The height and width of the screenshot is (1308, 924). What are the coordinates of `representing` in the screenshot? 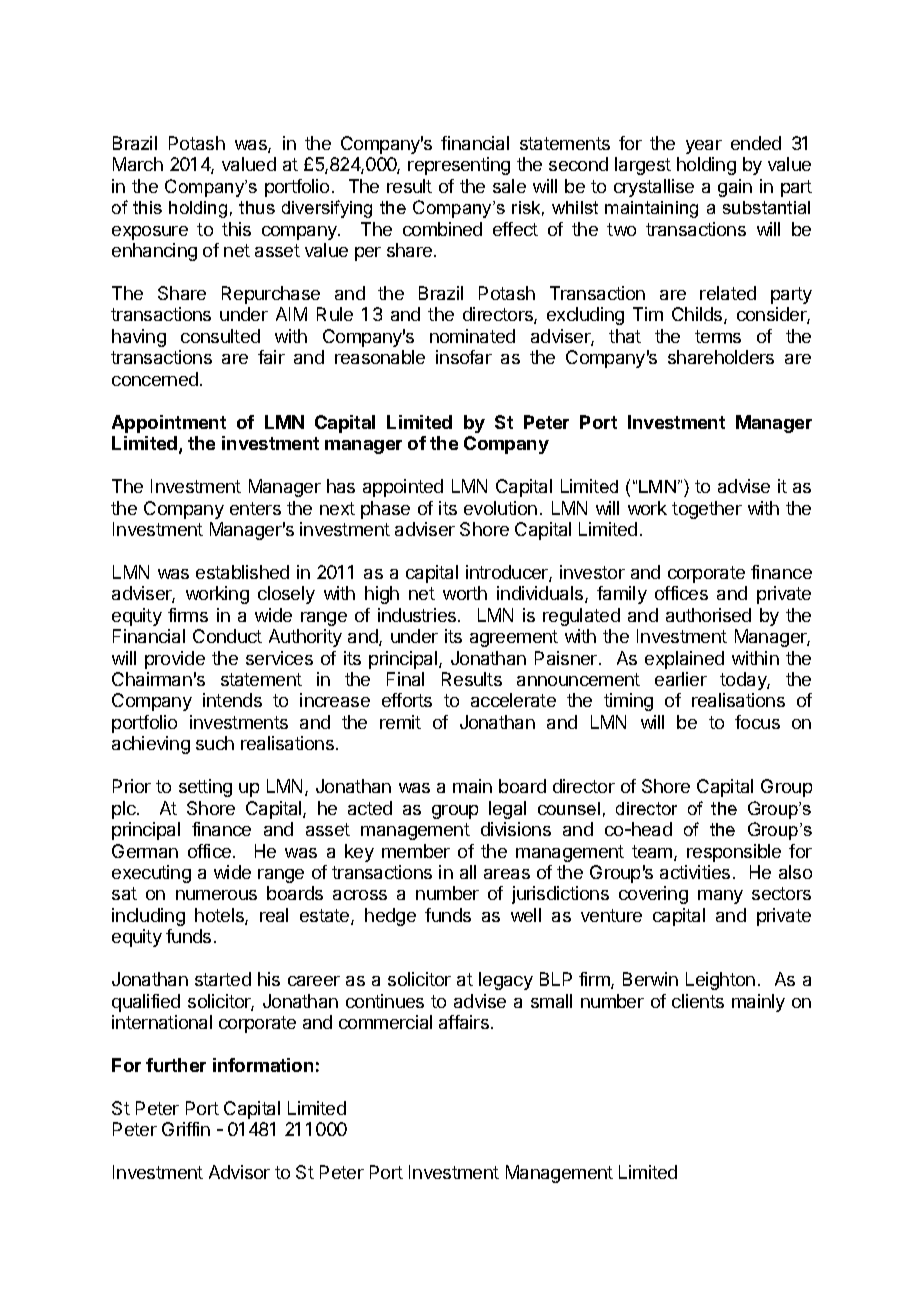 It's located at (459, 166).
